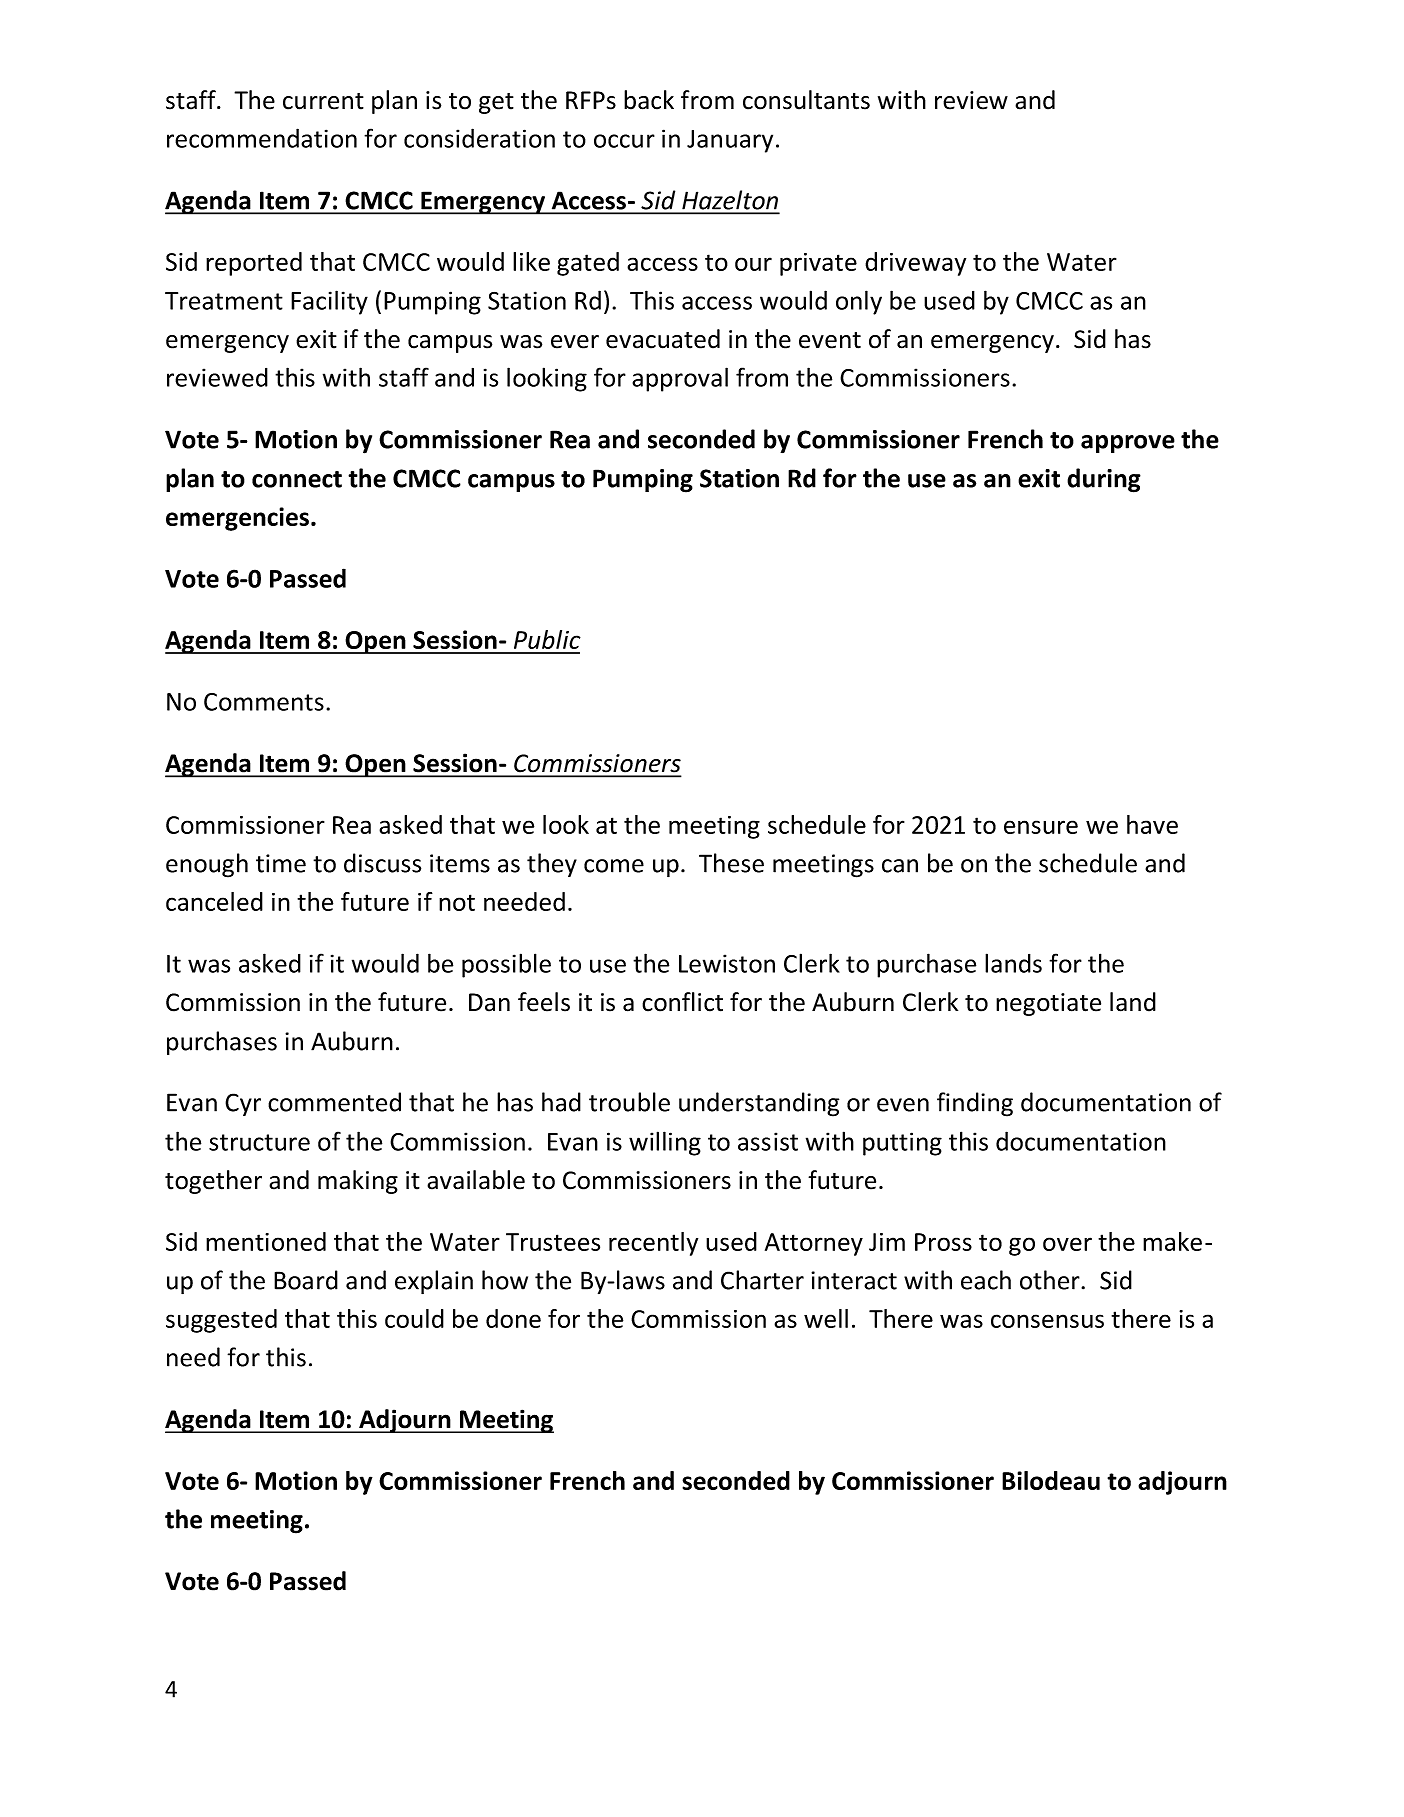  What do you see at coordinates (915, 264) in the document?
I see `driveway` at bounding box center [915, 264].
